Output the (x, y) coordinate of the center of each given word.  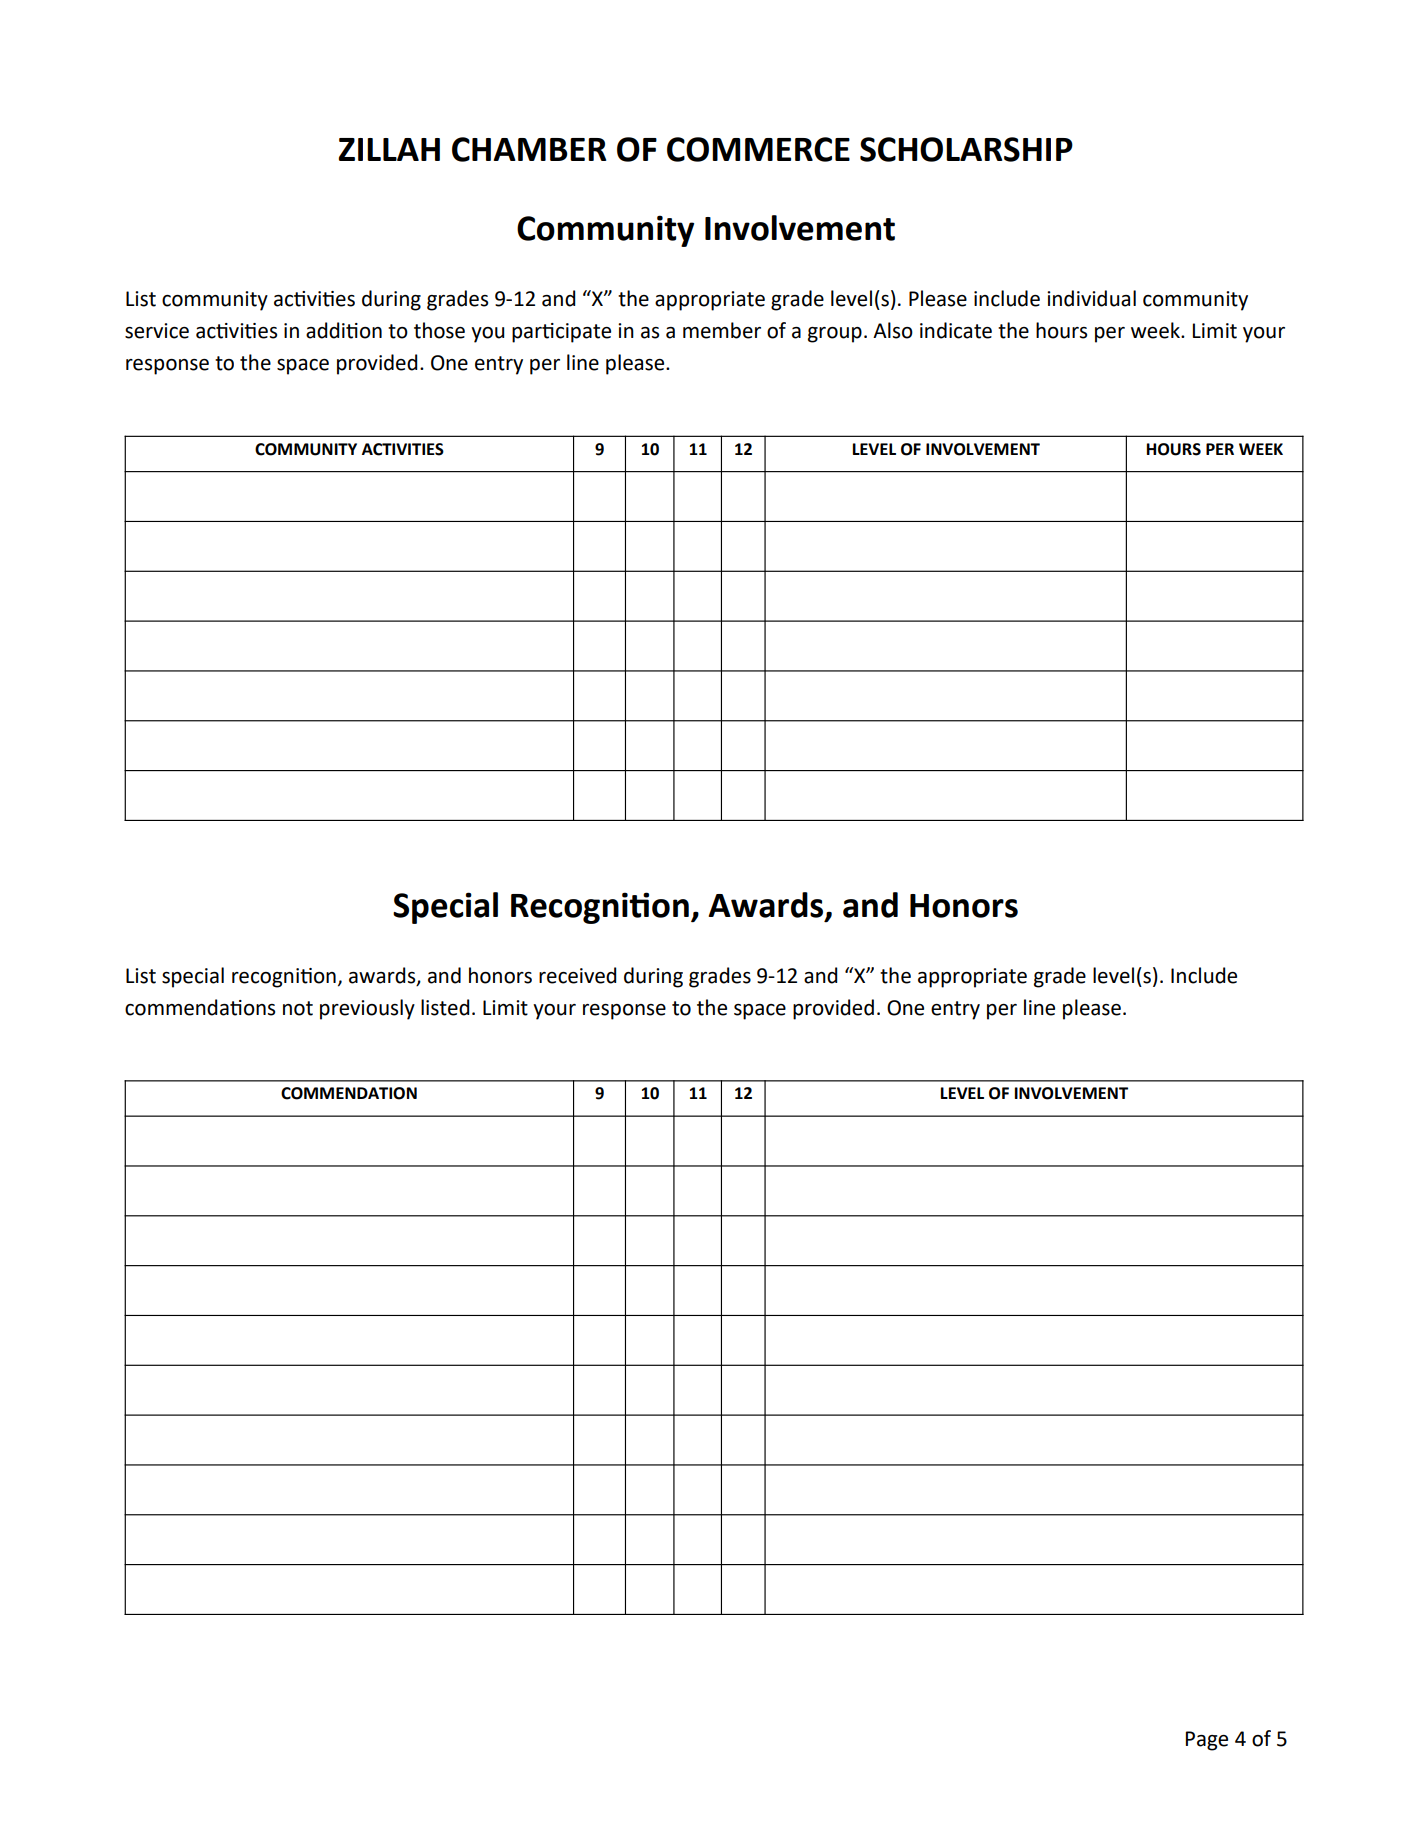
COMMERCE (758, 149)
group (835, 335)
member (722, 330)
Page (1207, 1741)
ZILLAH (389, 149)
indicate (956, 330)
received (577, 975)
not (298, 1008)
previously (367, 1009)
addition (344, 330)
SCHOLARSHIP (966, 149)
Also (893, 330)
